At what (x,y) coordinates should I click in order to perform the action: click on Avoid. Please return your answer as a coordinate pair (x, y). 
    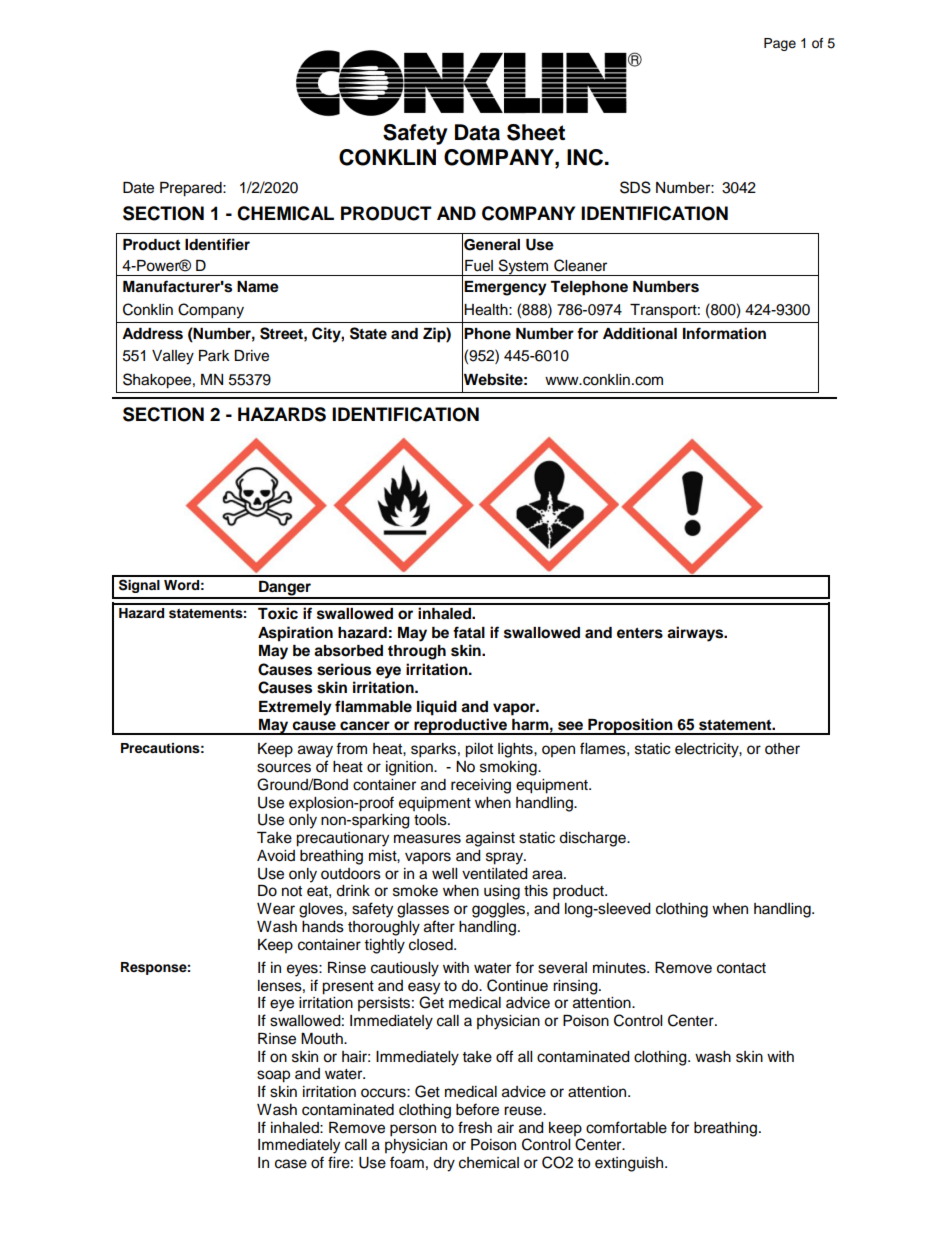
    Looking at the image, I should click on (276, 856).
